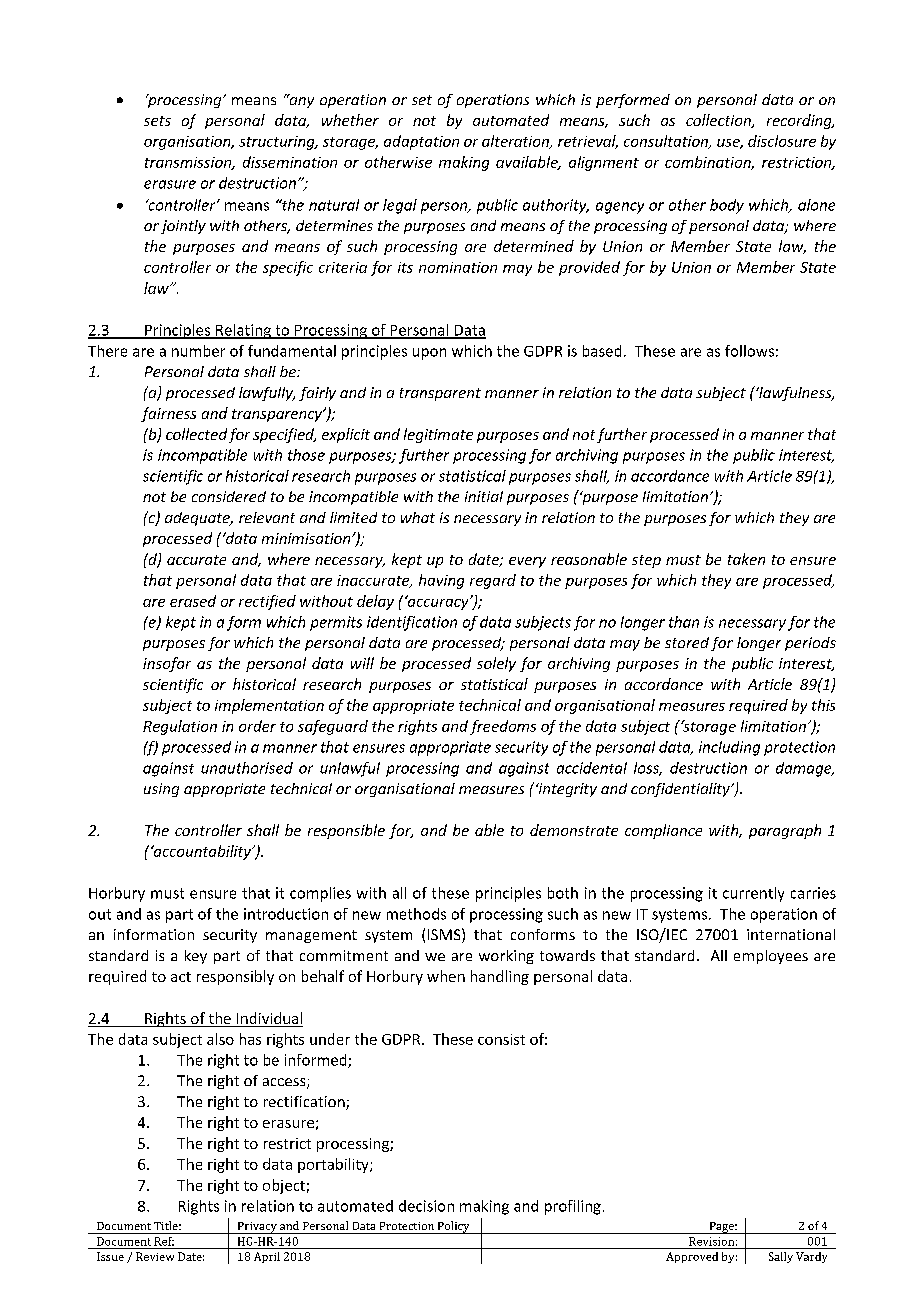  What do you see at coordinates (334, 1165) in the screenshot?
I see `portability` at bounding box center [334, 1165].
